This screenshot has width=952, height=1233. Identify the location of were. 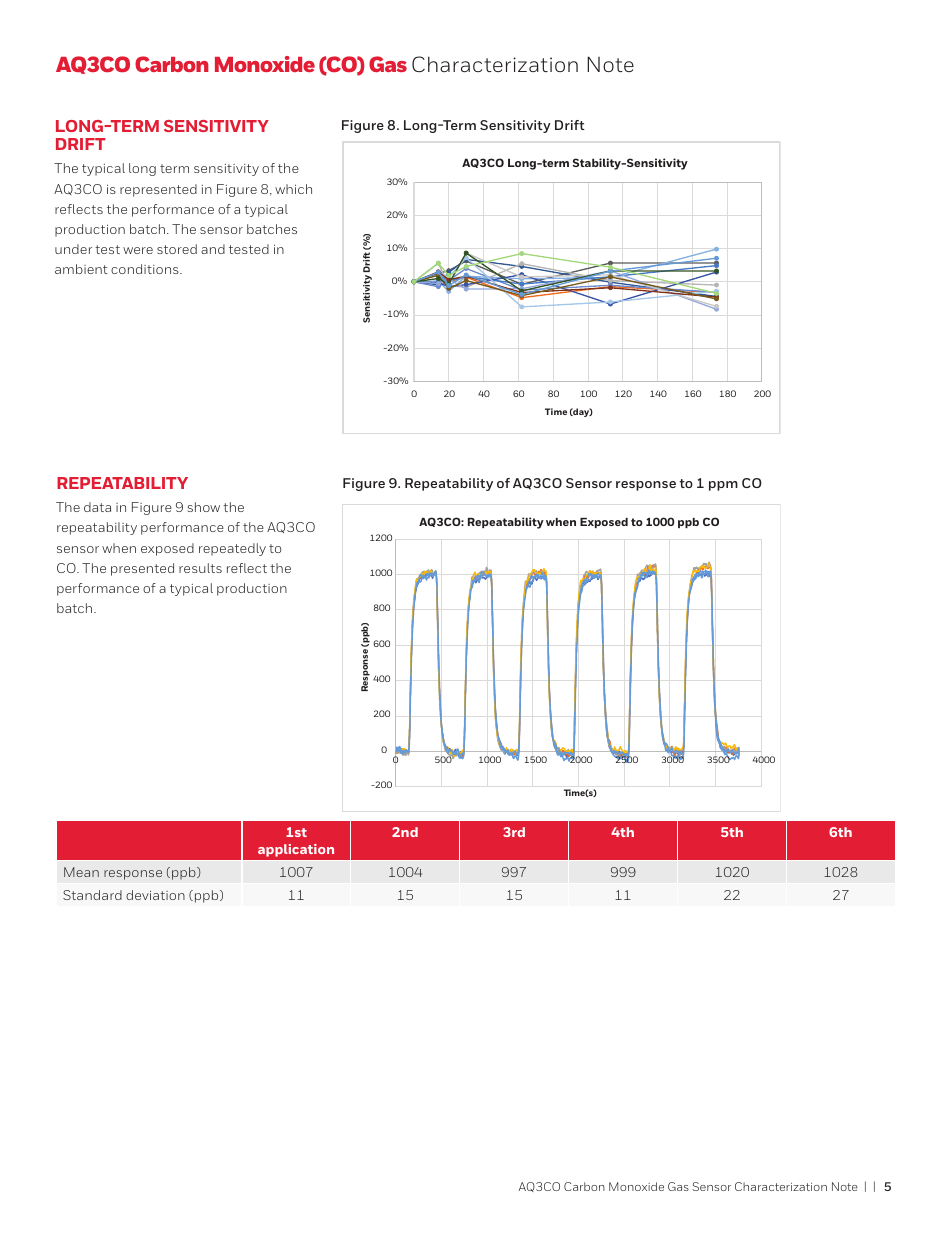
(138, 250).
